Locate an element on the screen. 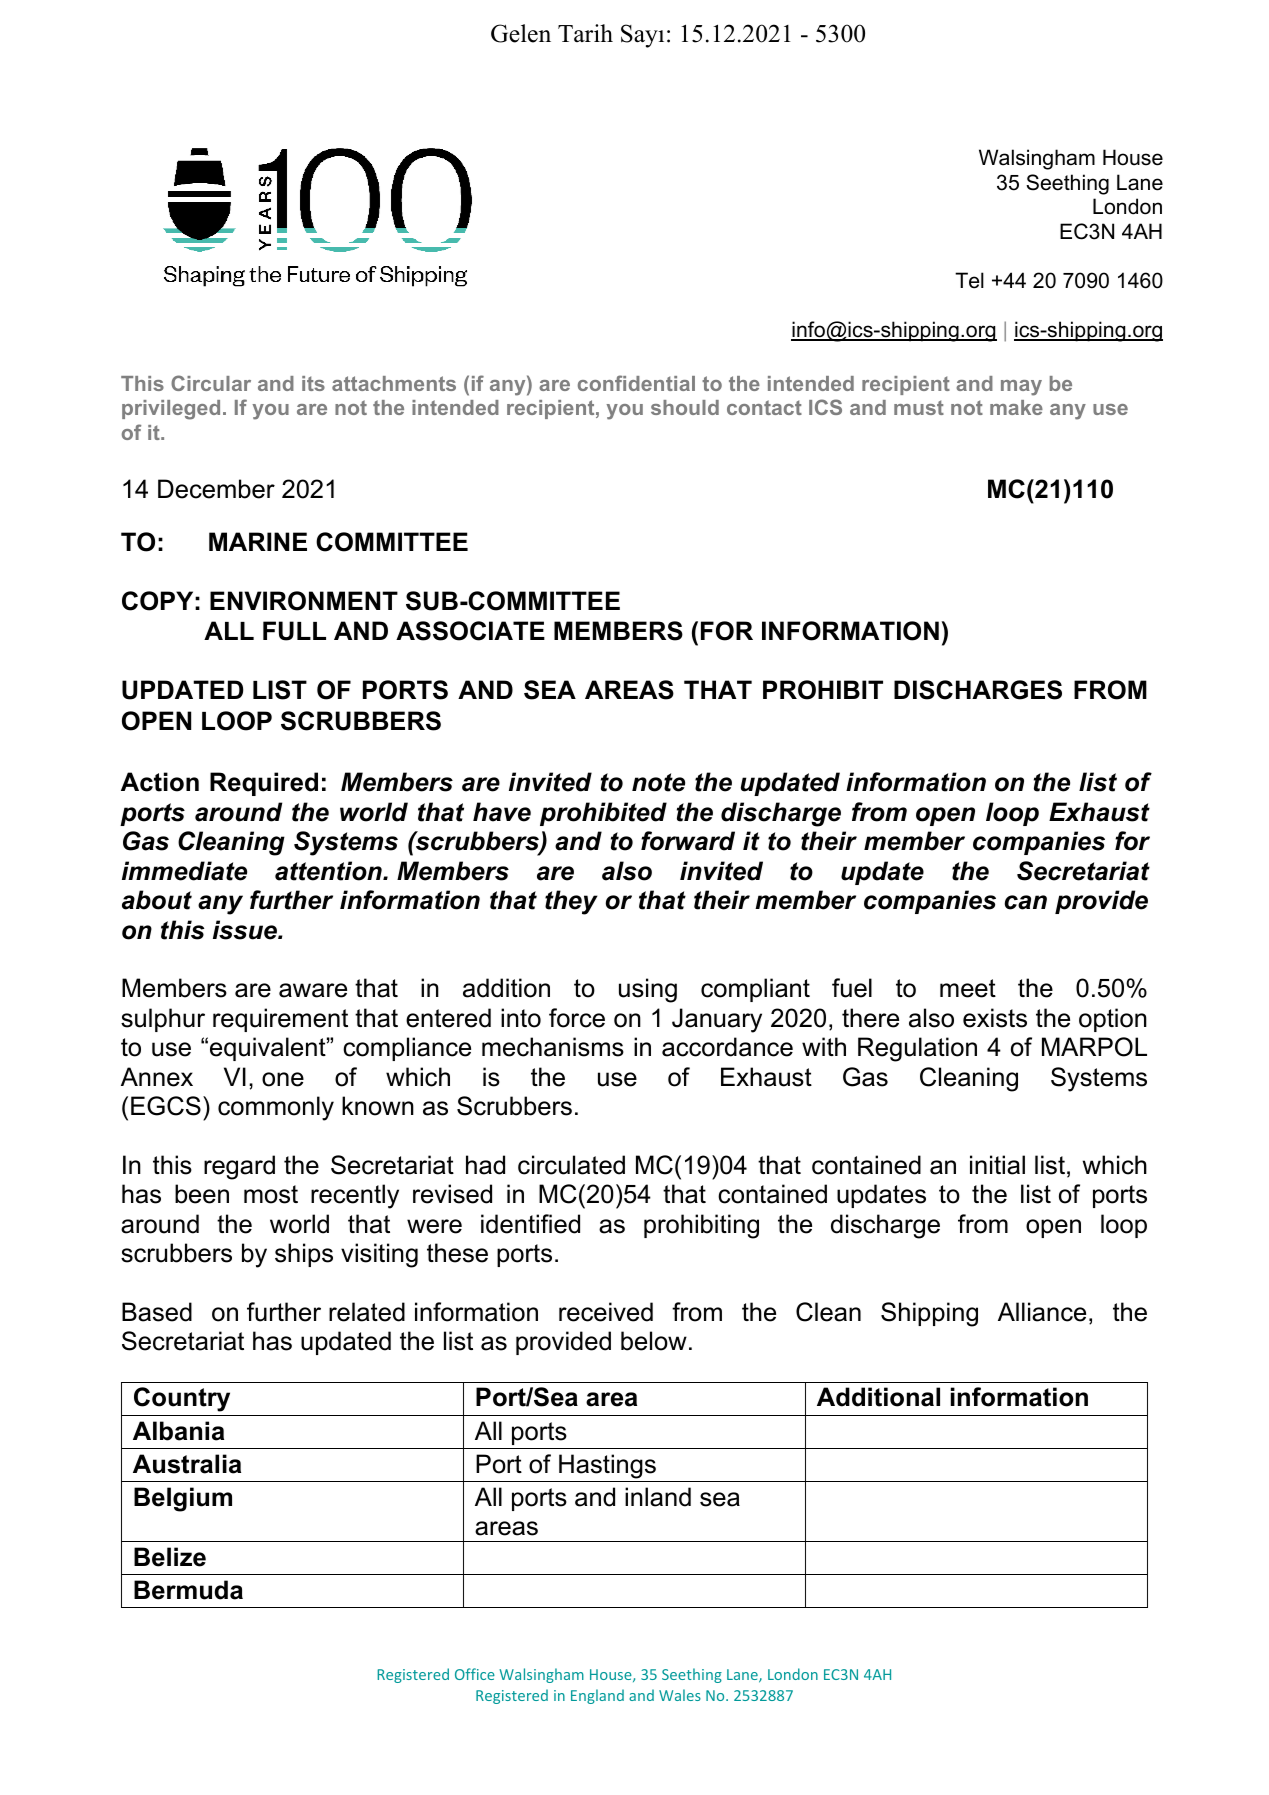 The width and height of the screenshot is (1269, 1795). Bermuda is located at coordinates (188, 1590).
